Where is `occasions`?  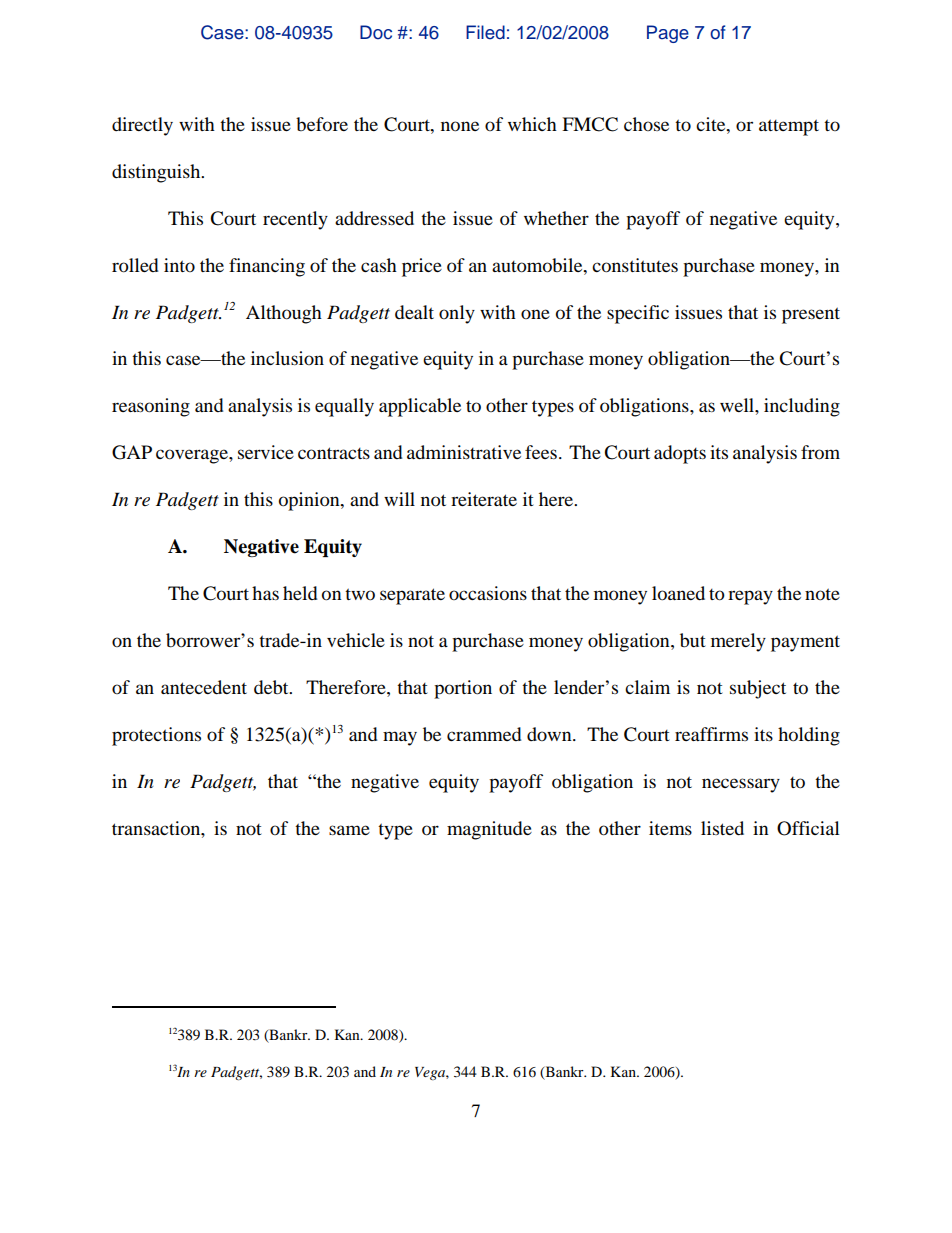 occasions is located at coordinates (488, 593).
